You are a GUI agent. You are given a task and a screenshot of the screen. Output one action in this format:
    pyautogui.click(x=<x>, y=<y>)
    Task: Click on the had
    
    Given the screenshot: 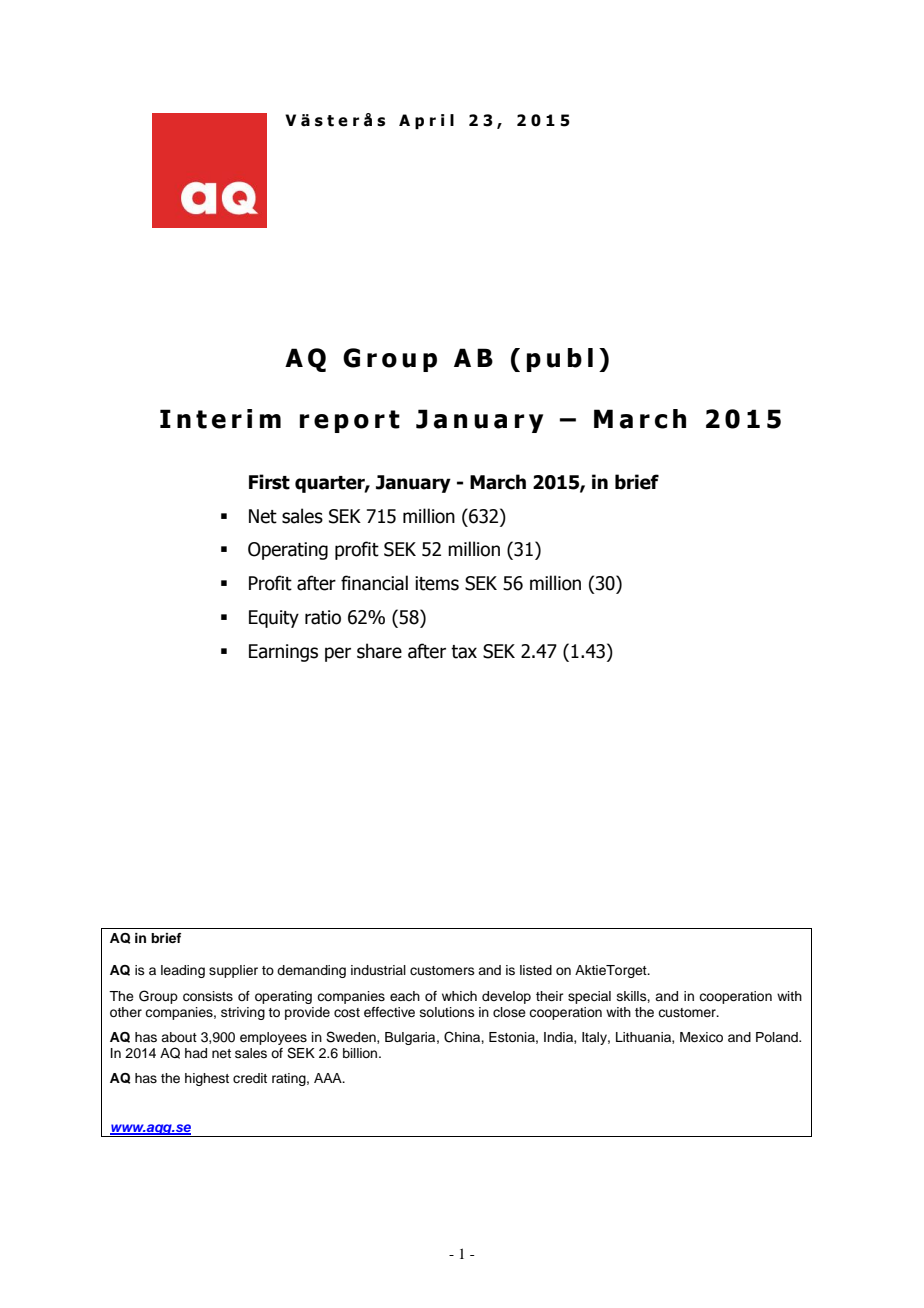 What is the action you would take?
    pyautogui.click(x=196, y=1053)
